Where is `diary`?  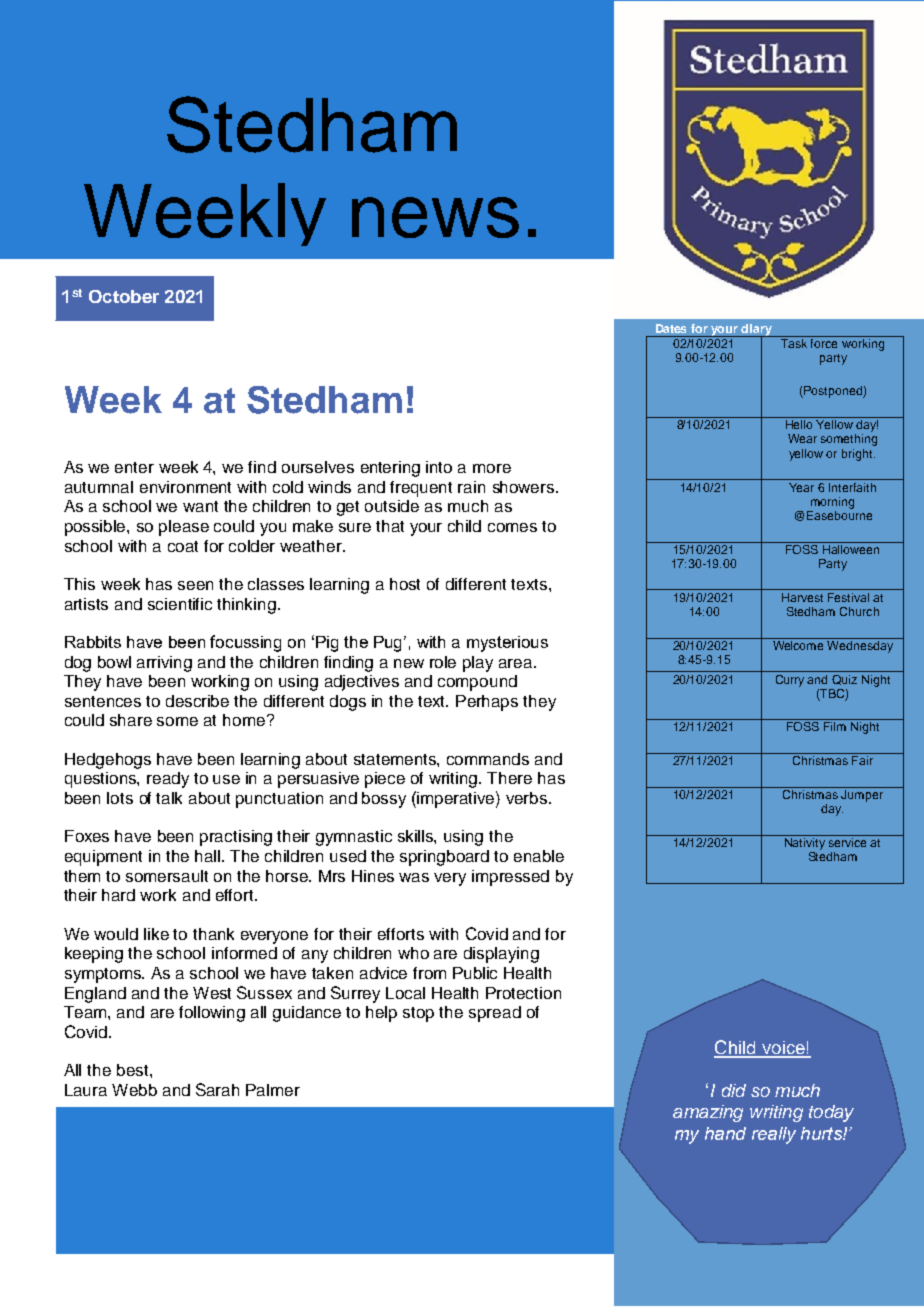
diary is located at coordinates (757, 331).
